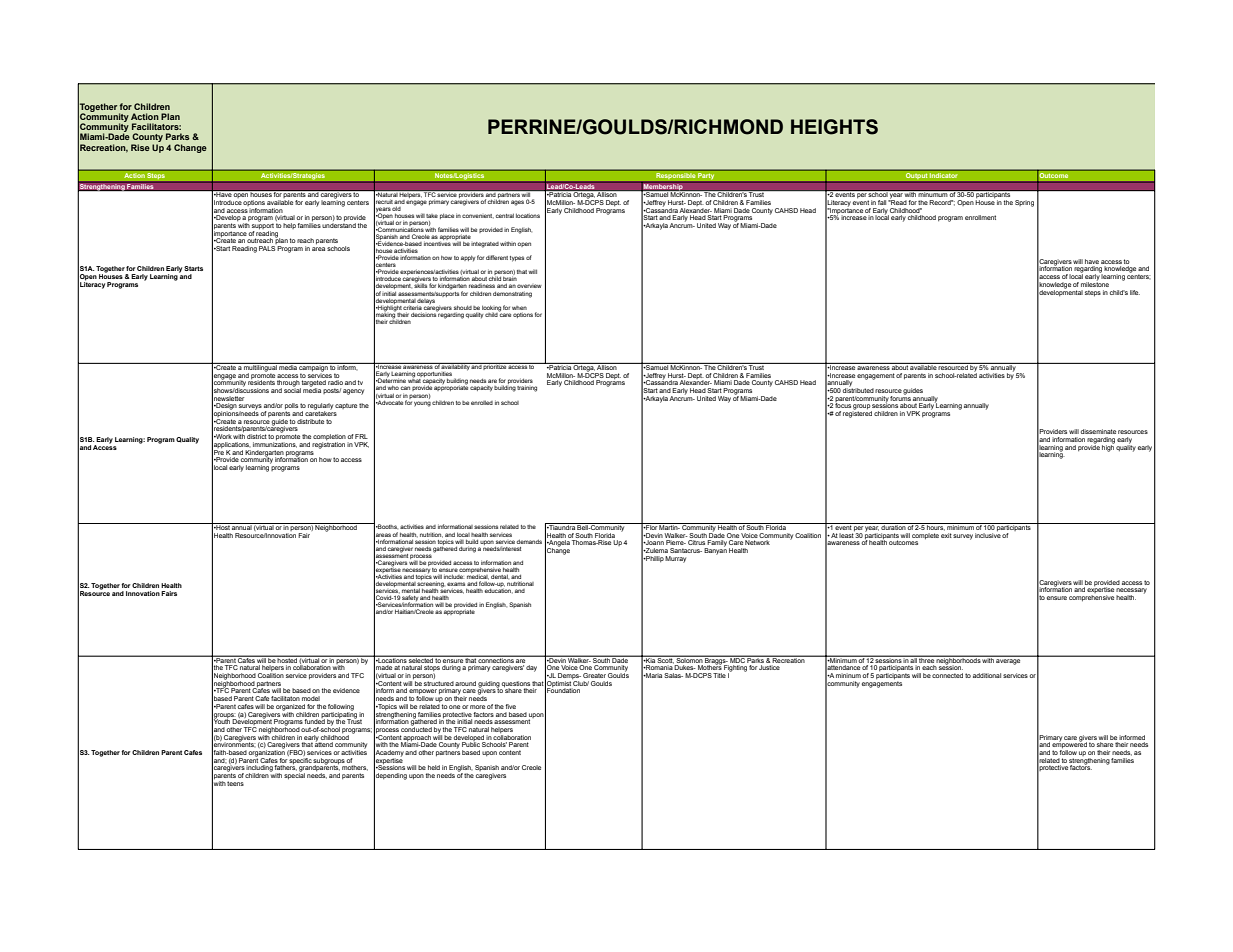 The width and height of the screenshot is (1233, 952). I want to click on hours, so click(935, 527).
